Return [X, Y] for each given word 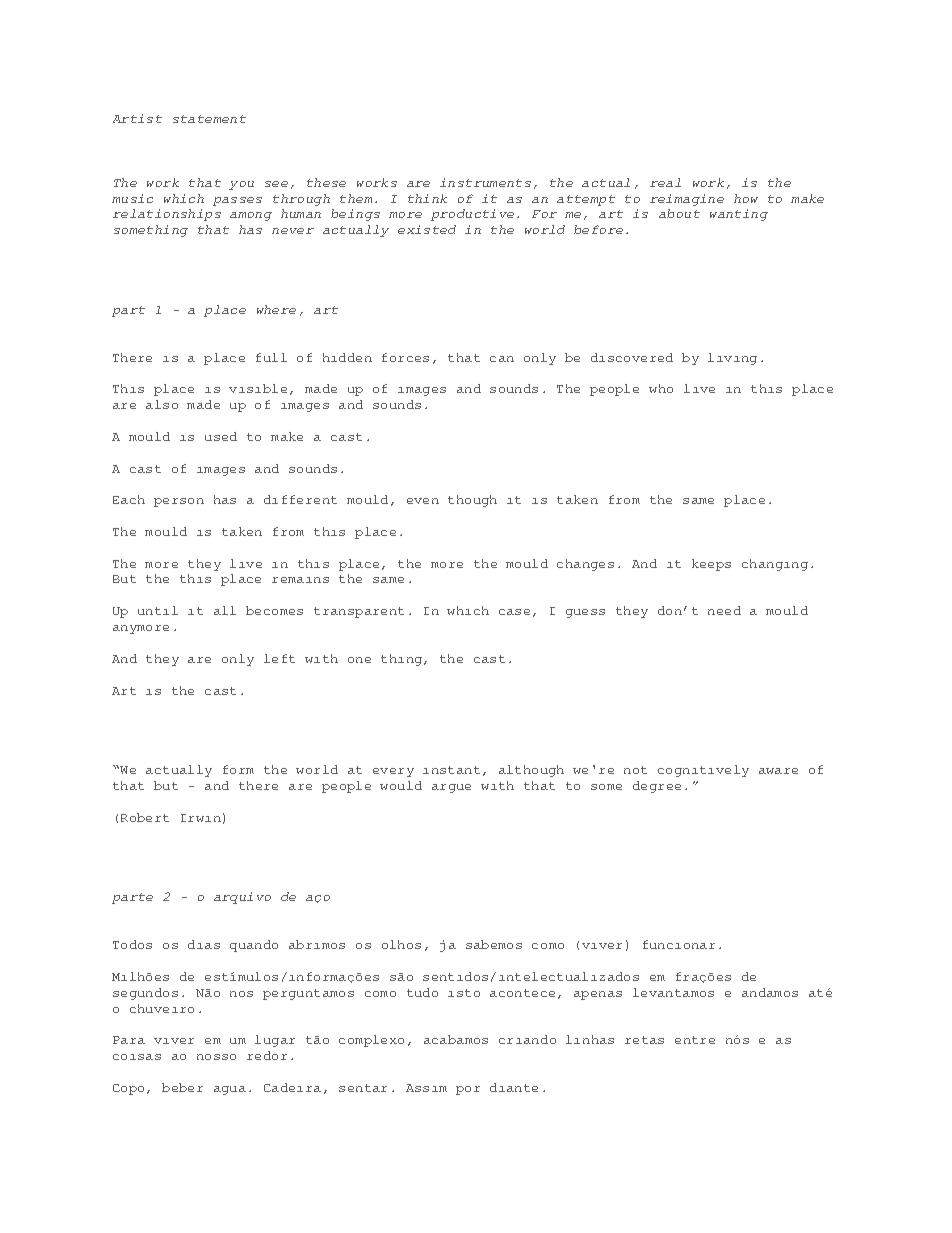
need [724, 610]
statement [209, 119]
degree [657, 787]
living [732, 359]
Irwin [201, 818]
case [514, 612]
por [468, 1090]
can [502, 359]
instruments [485, 182]
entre [695, 1040]
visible [258, 388]
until [158, 610]
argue [451, 788]
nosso [216, 1057]
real [665, 182]
